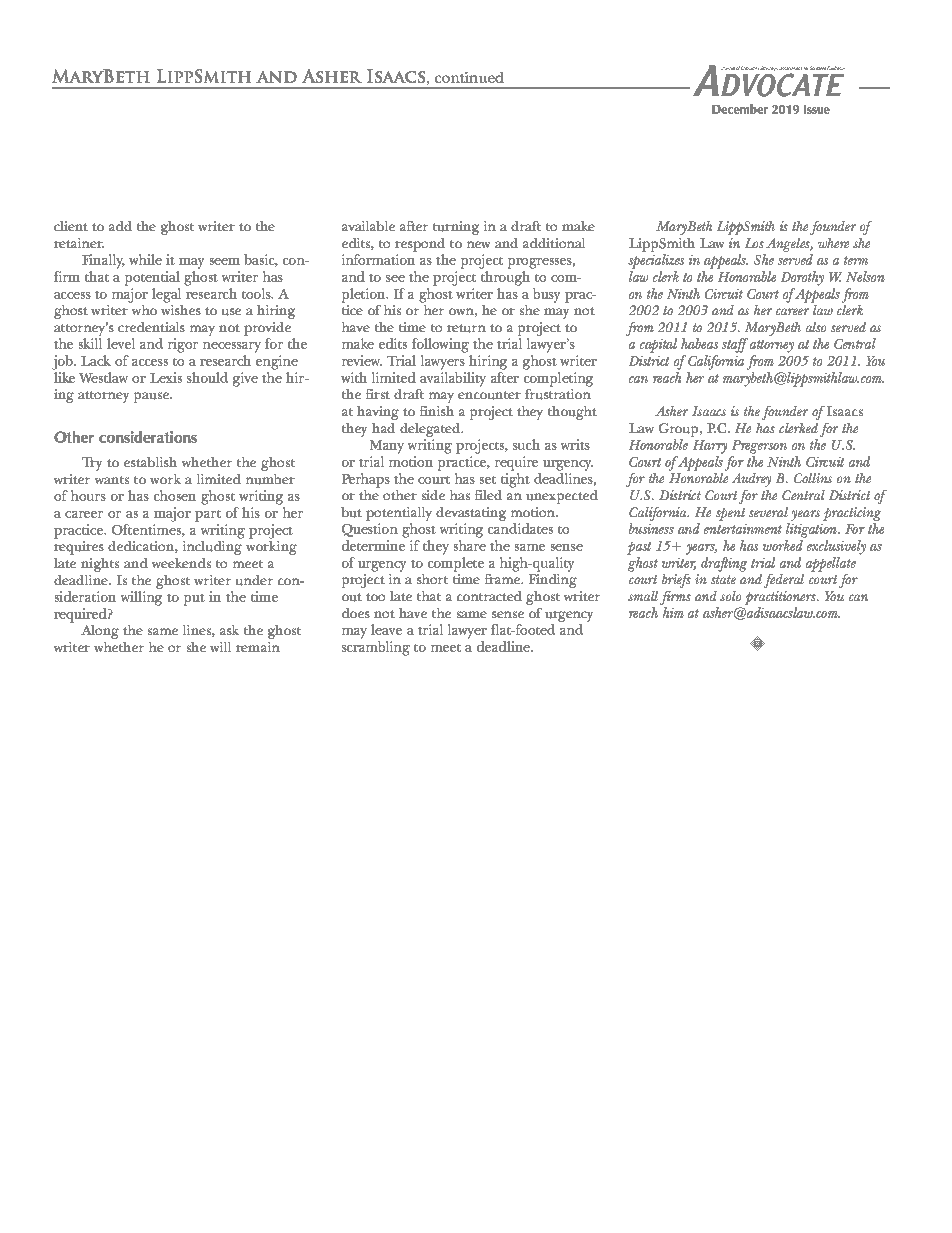  Describe the element at coordinates (526, 444) in the screenshot. I see `such` at that location.
